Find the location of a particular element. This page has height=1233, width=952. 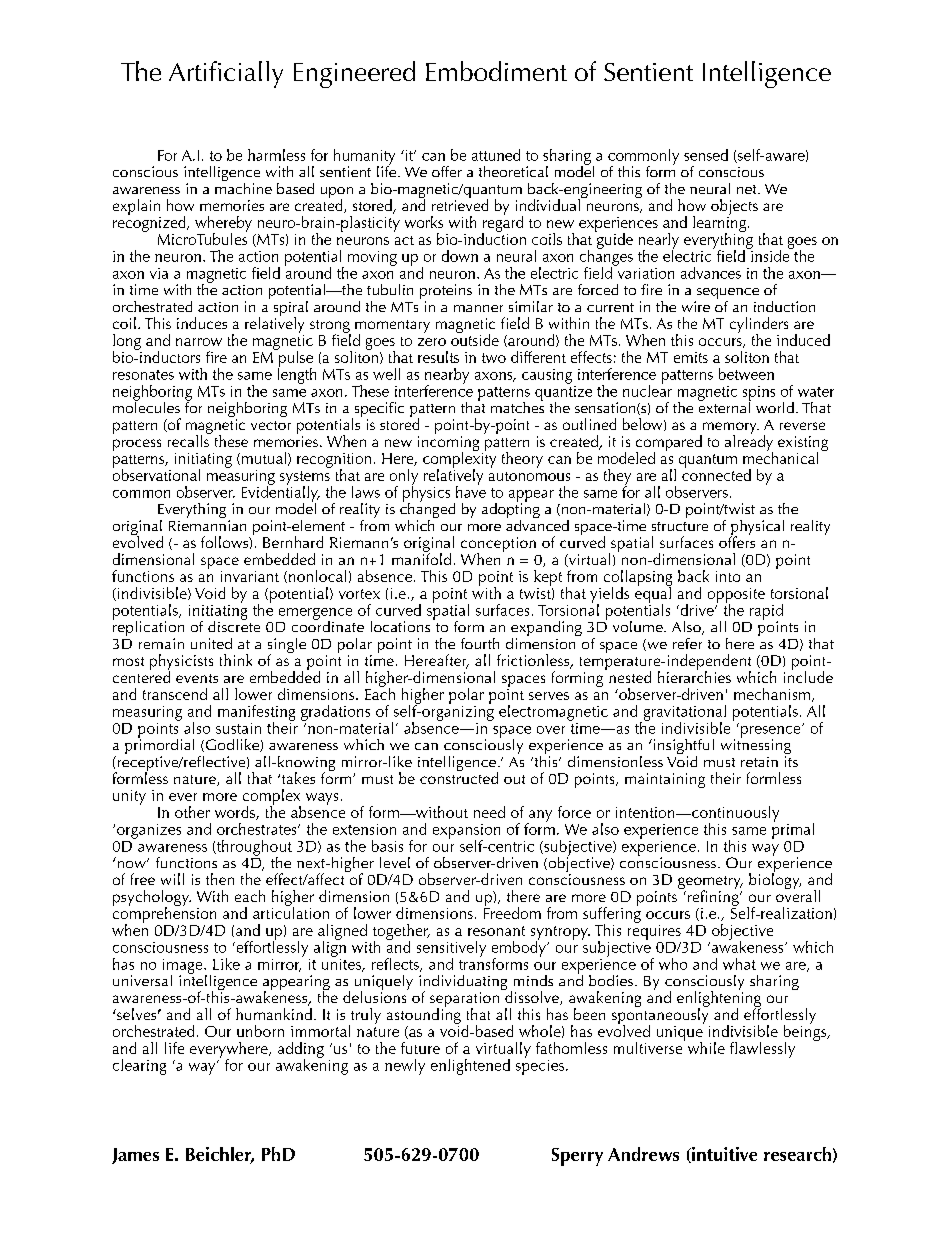

Embodiment is located at coordinates (496, 71).
